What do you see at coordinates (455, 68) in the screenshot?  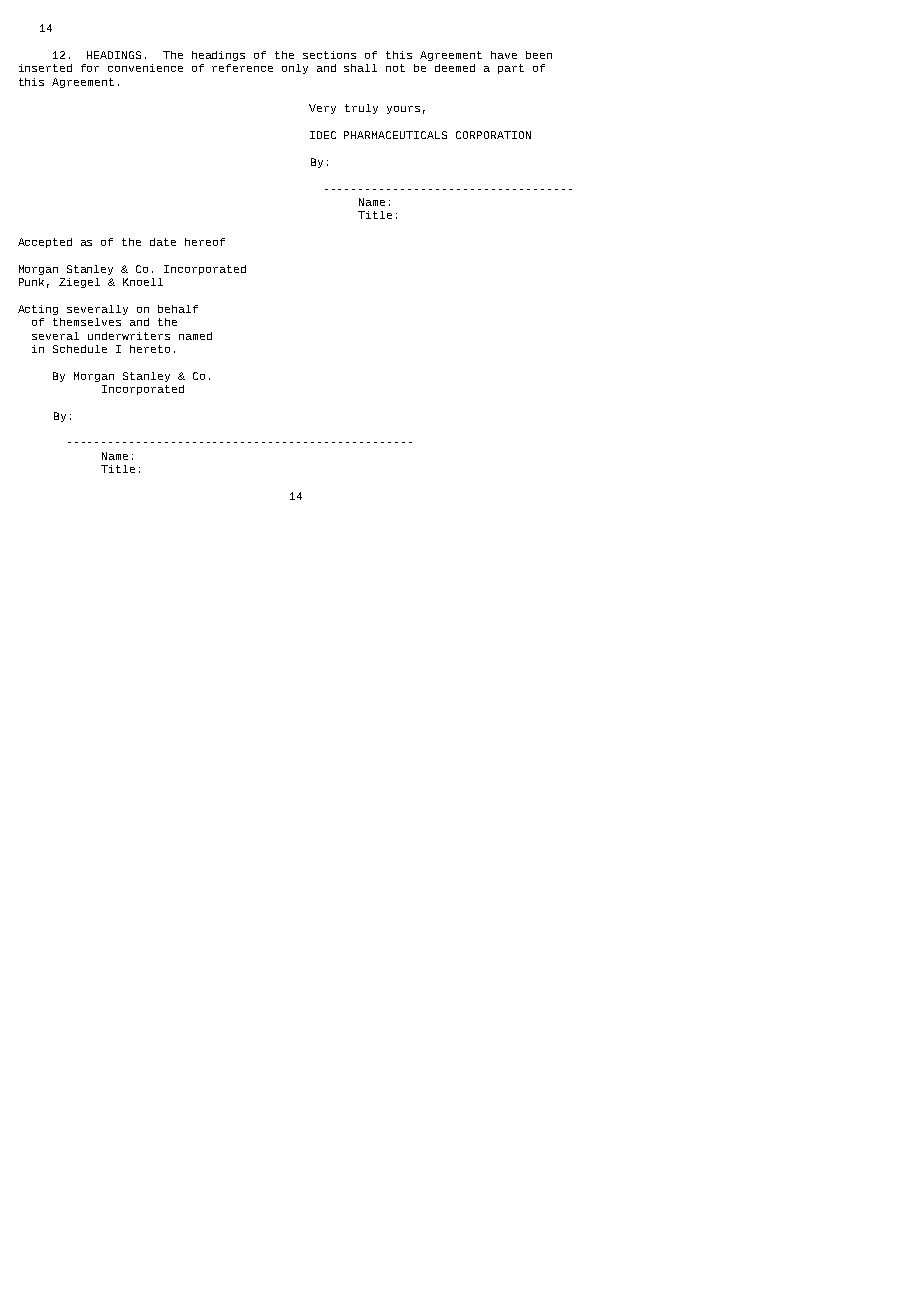 I see `deemed` at bounding box center [455, 68].
